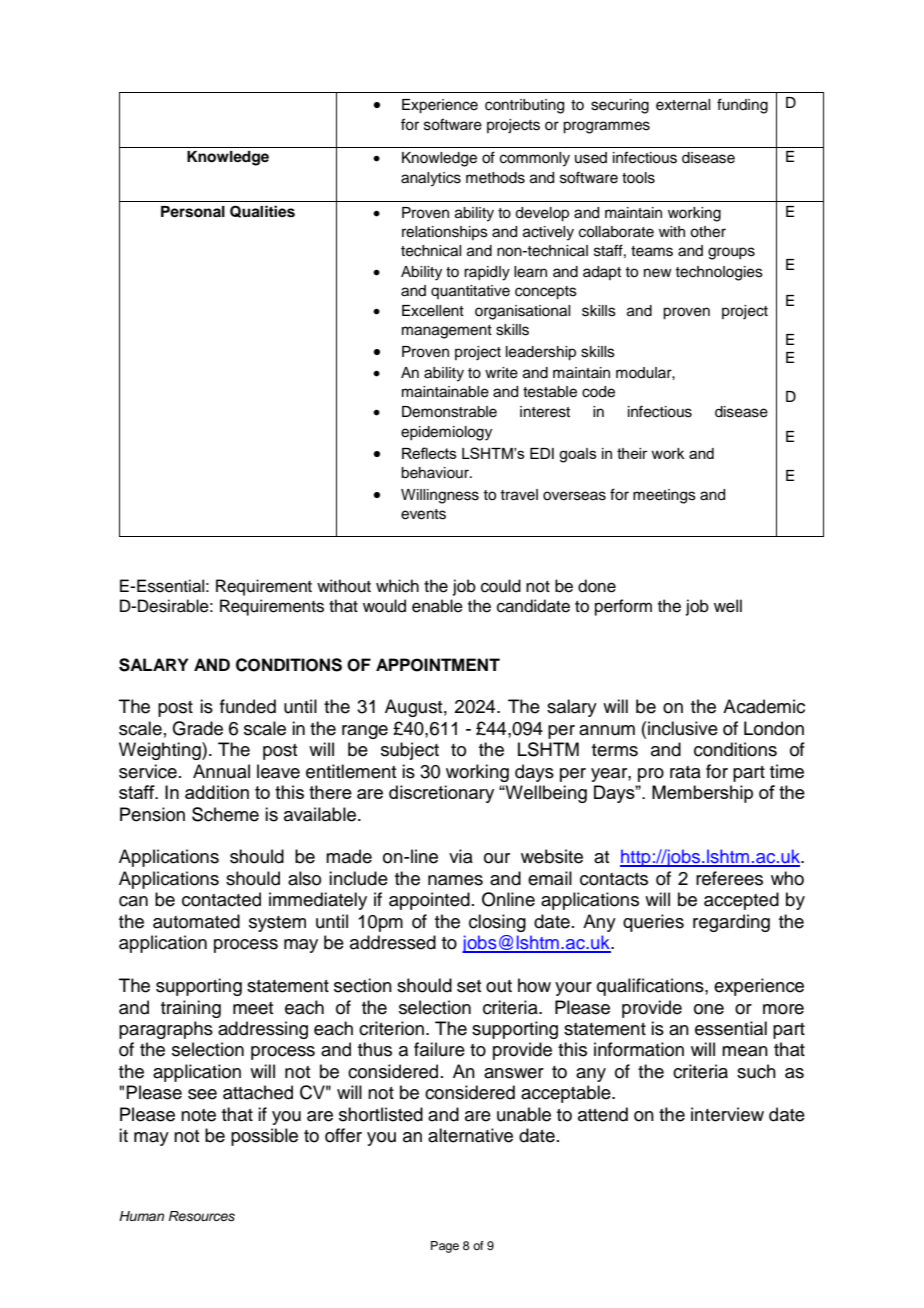 Image resolution: width=924 pixels, height=1308 pixels. Describe the element at coordinates (438, 665) in the screenshot. I see `APPOINTMENT` at that location.
